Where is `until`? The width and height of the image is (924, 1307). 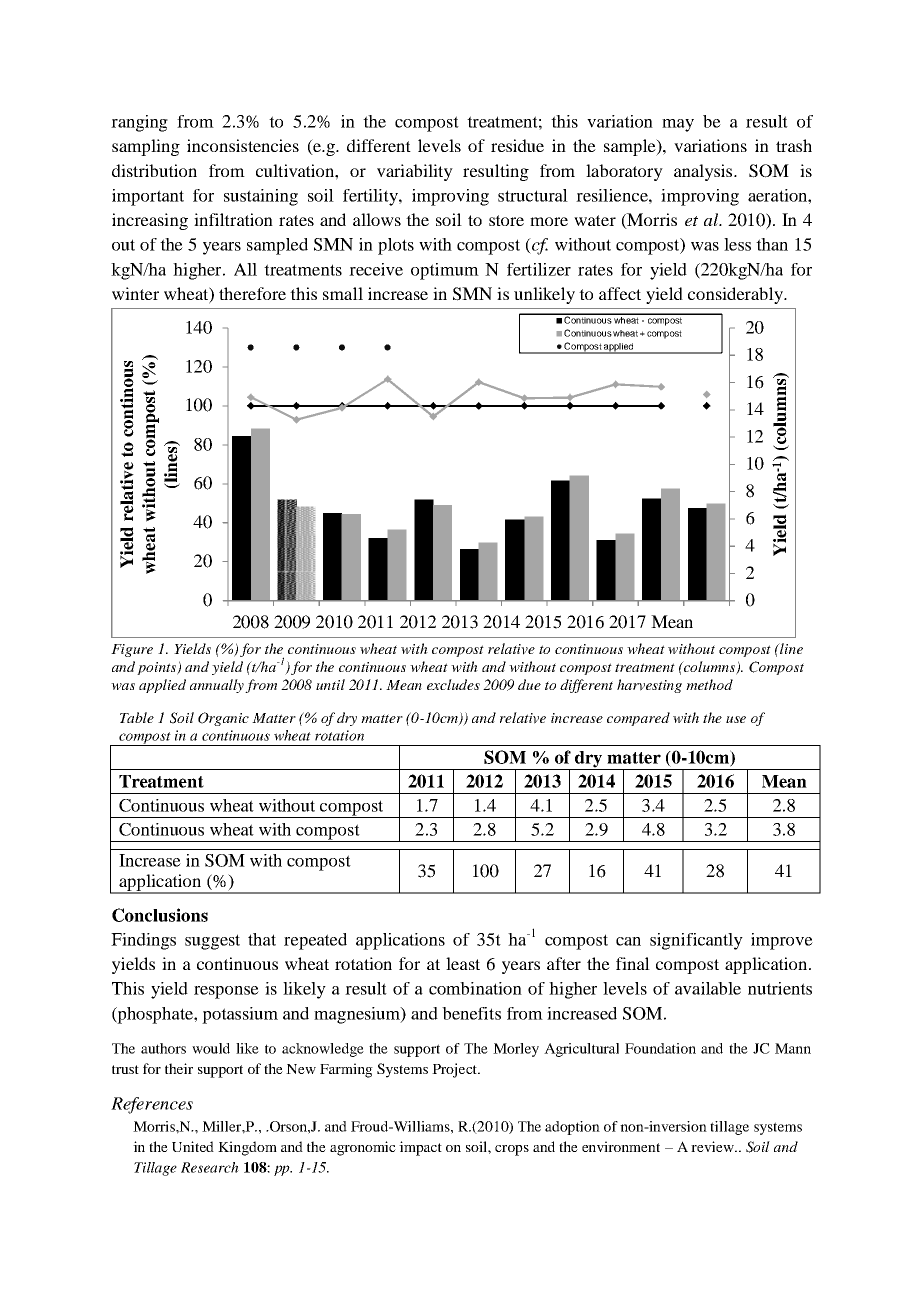
until is located at coordinates (330, 684).
